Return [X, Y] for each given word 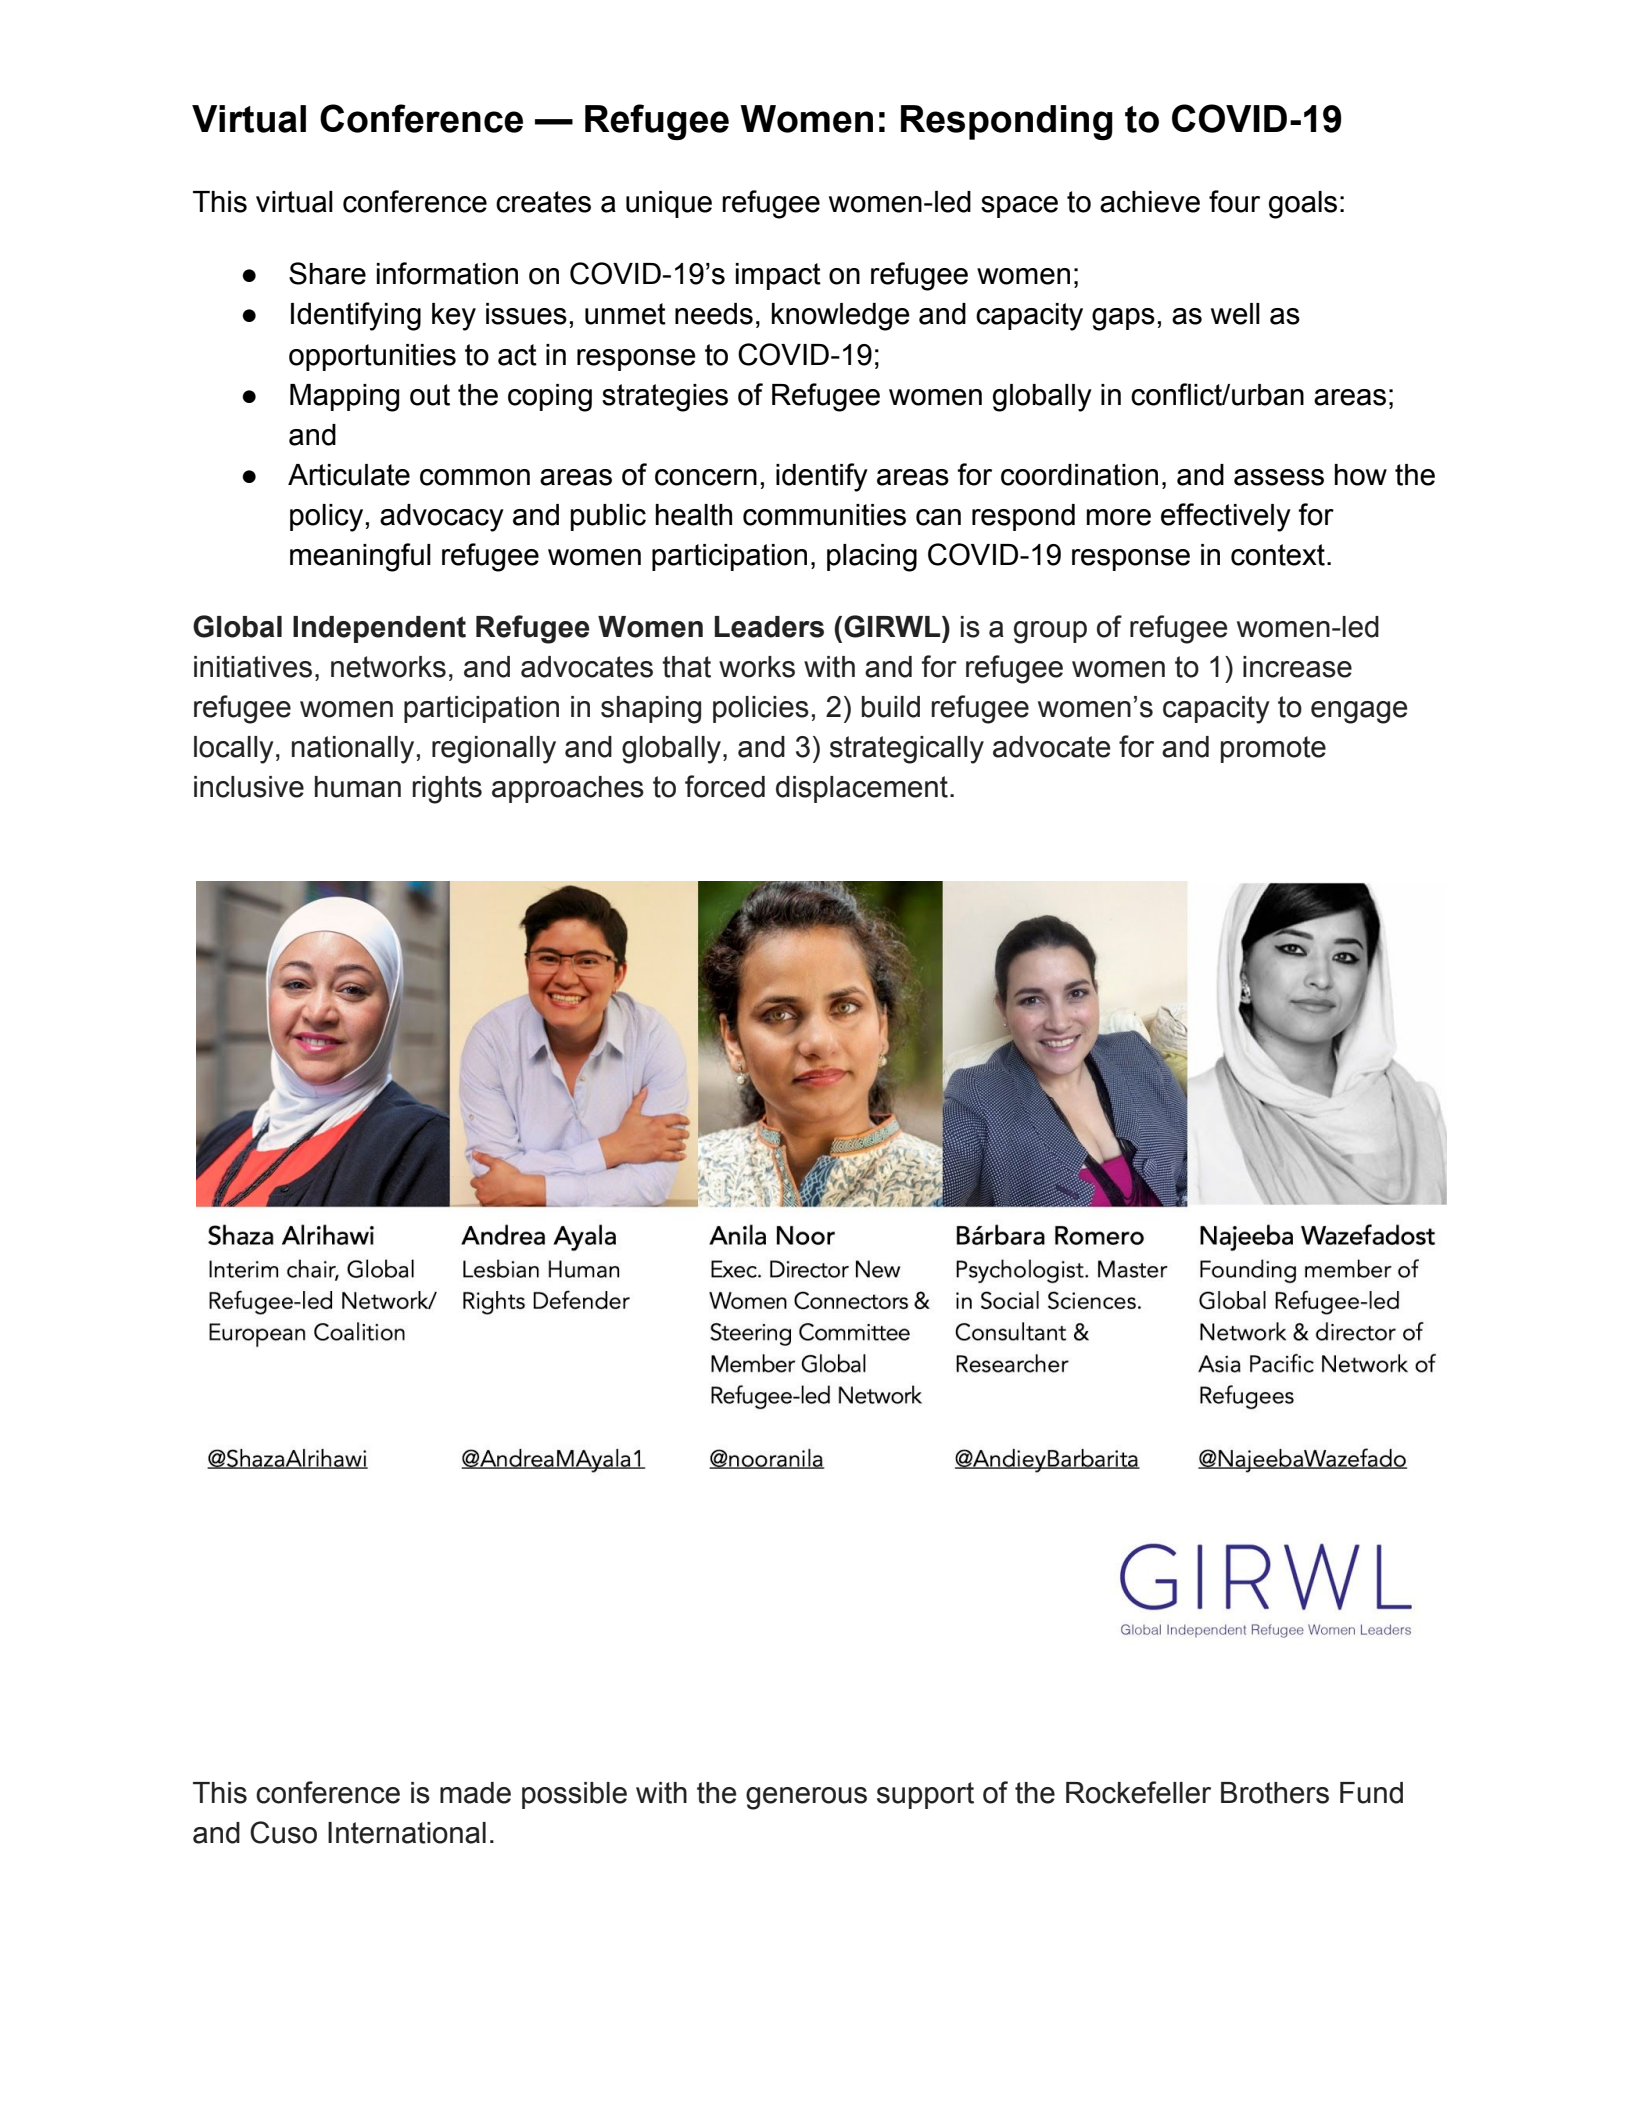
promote [1273, 749]
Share [327, 273]
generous [806, 1798]
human [358, 787]
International [407, 1833]
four [1234, 201]
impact [778, 276]
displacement [862, 789]
